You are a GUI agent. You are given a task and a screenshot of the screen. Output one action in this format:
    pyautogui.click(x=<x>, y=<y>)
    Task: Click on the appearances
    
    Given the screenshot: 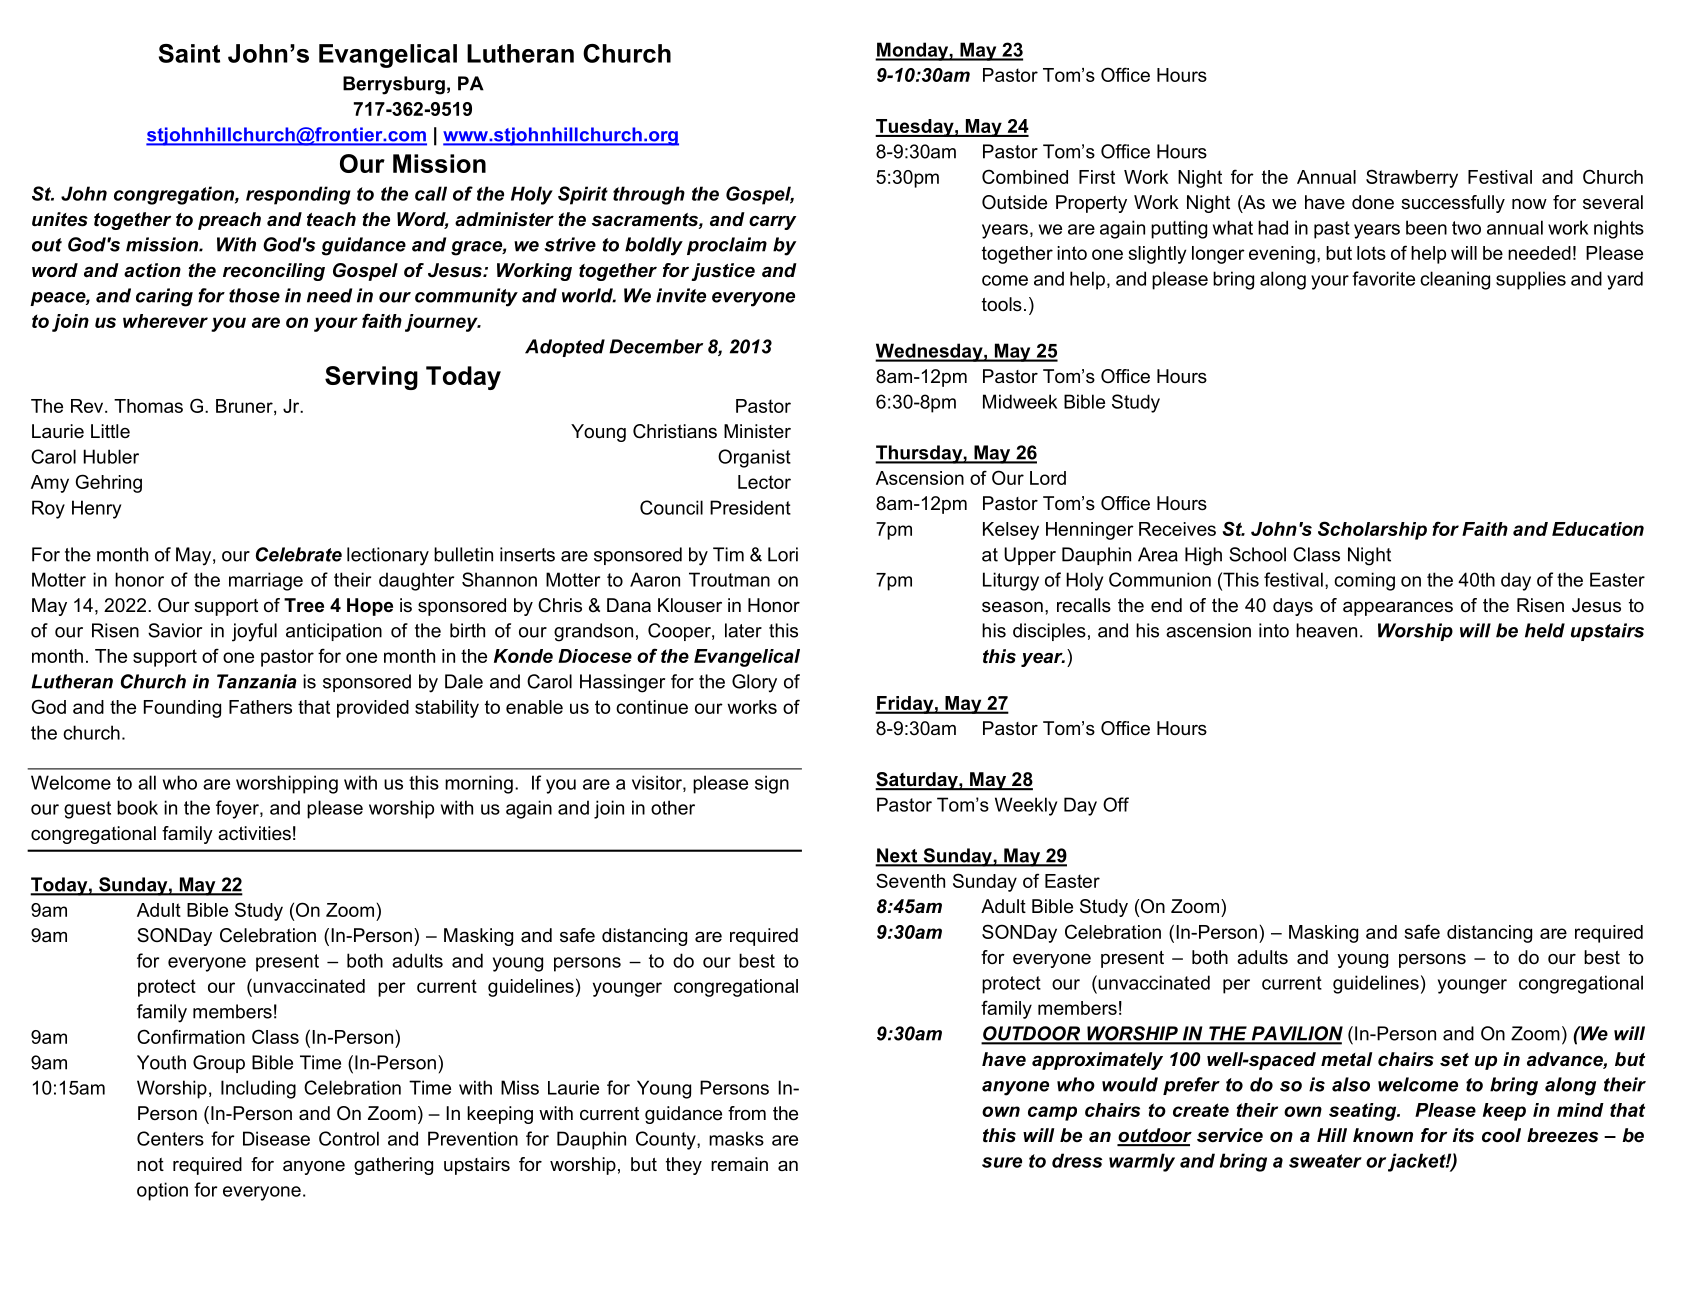 What is the action you would take?
    pyautogui.click(x=1398, y=609)
